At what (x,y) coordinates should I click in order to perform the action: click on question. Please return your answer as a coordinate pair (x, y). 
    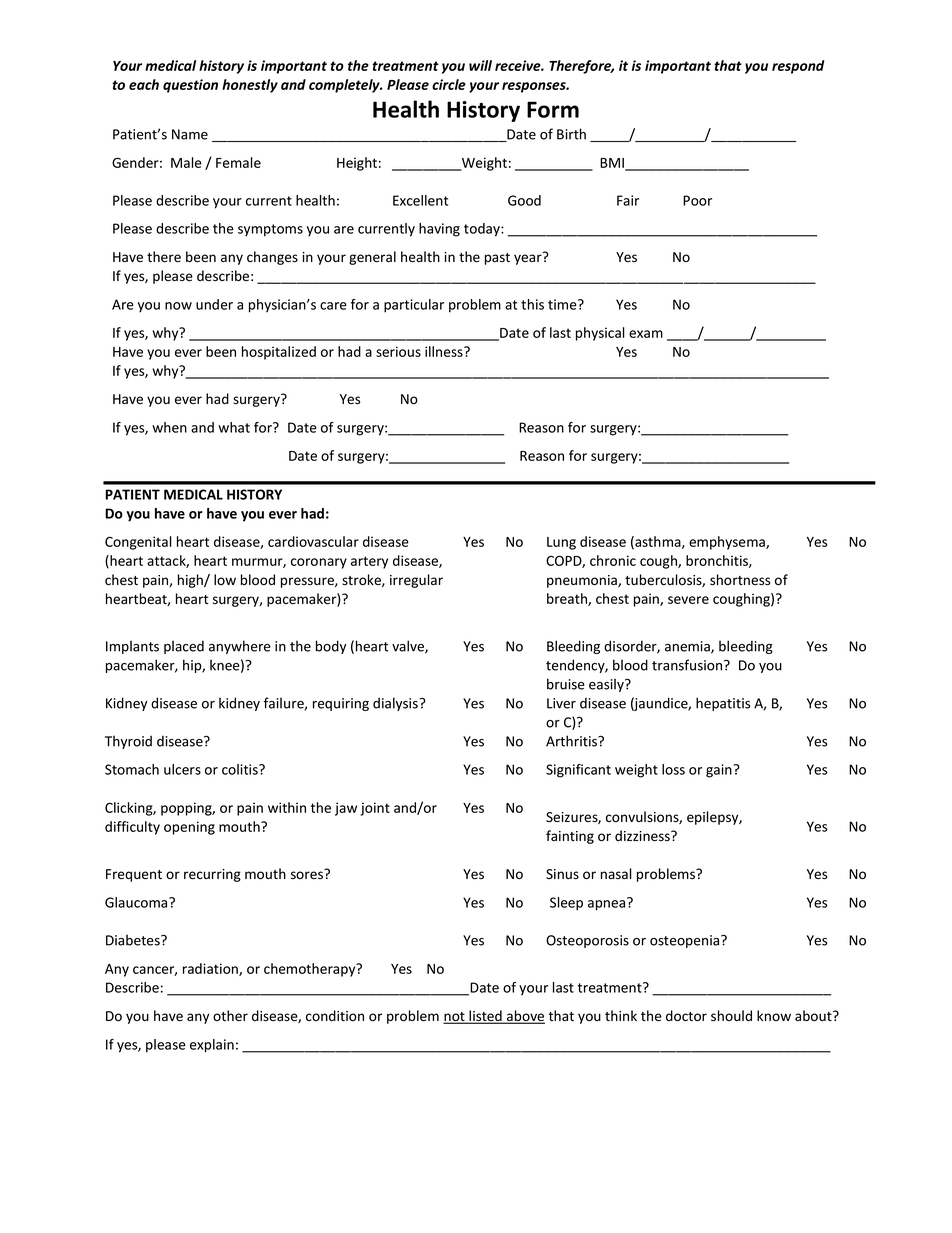
    Looking at the image, I should click on (190, 86).
